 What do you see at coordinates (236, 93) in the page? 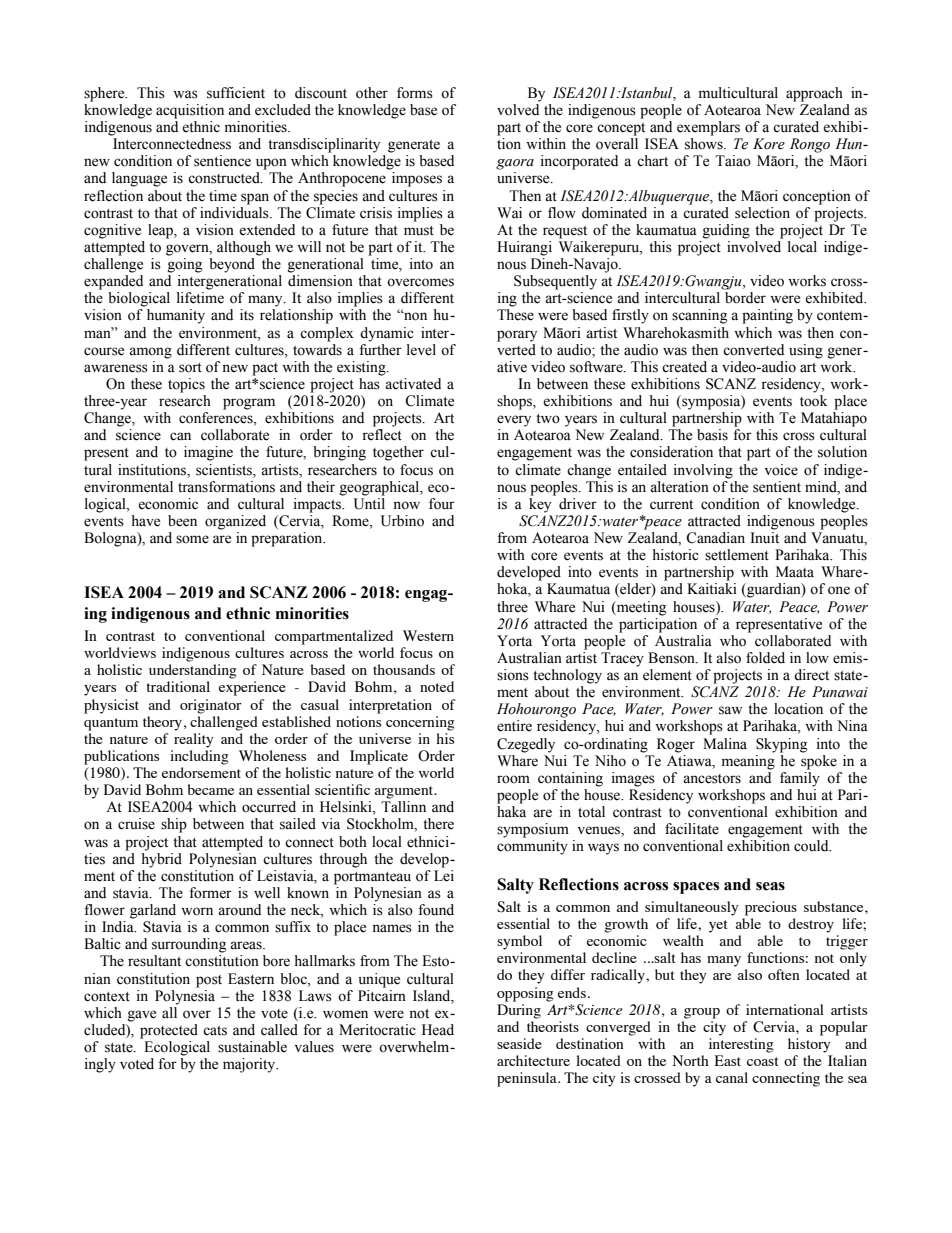
I see `sufficient` at bounding box center [236, 93].
